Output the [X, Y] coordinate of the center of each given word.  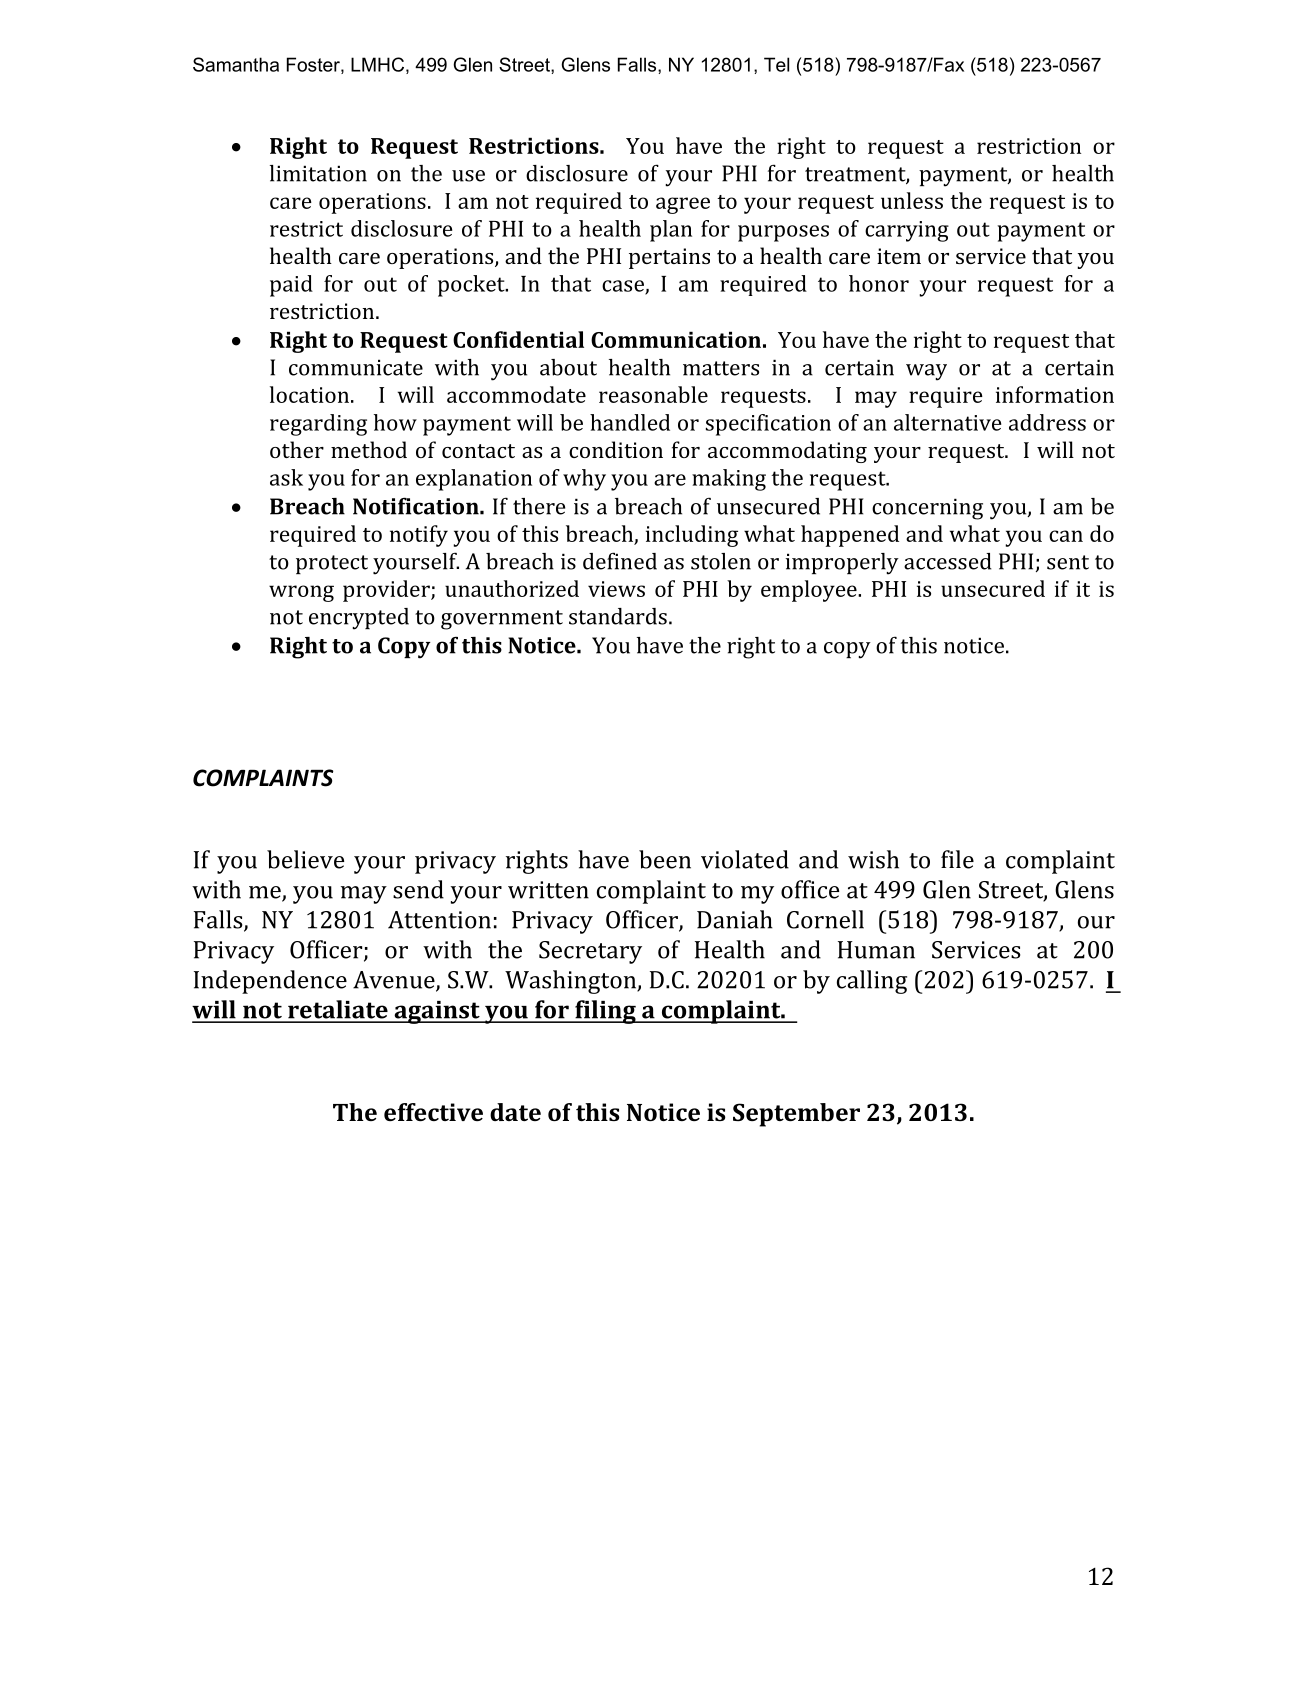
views [616, 589]
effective [433, 1112]
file [957, 859]
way [926, 372]
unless [912, 200]
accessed [948, 561]
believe [305, 859]
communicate [356, 367]
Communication [676, 339]
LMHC [377, 64]
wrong [301, 593]
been [665, 859]
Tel [776, 64]
